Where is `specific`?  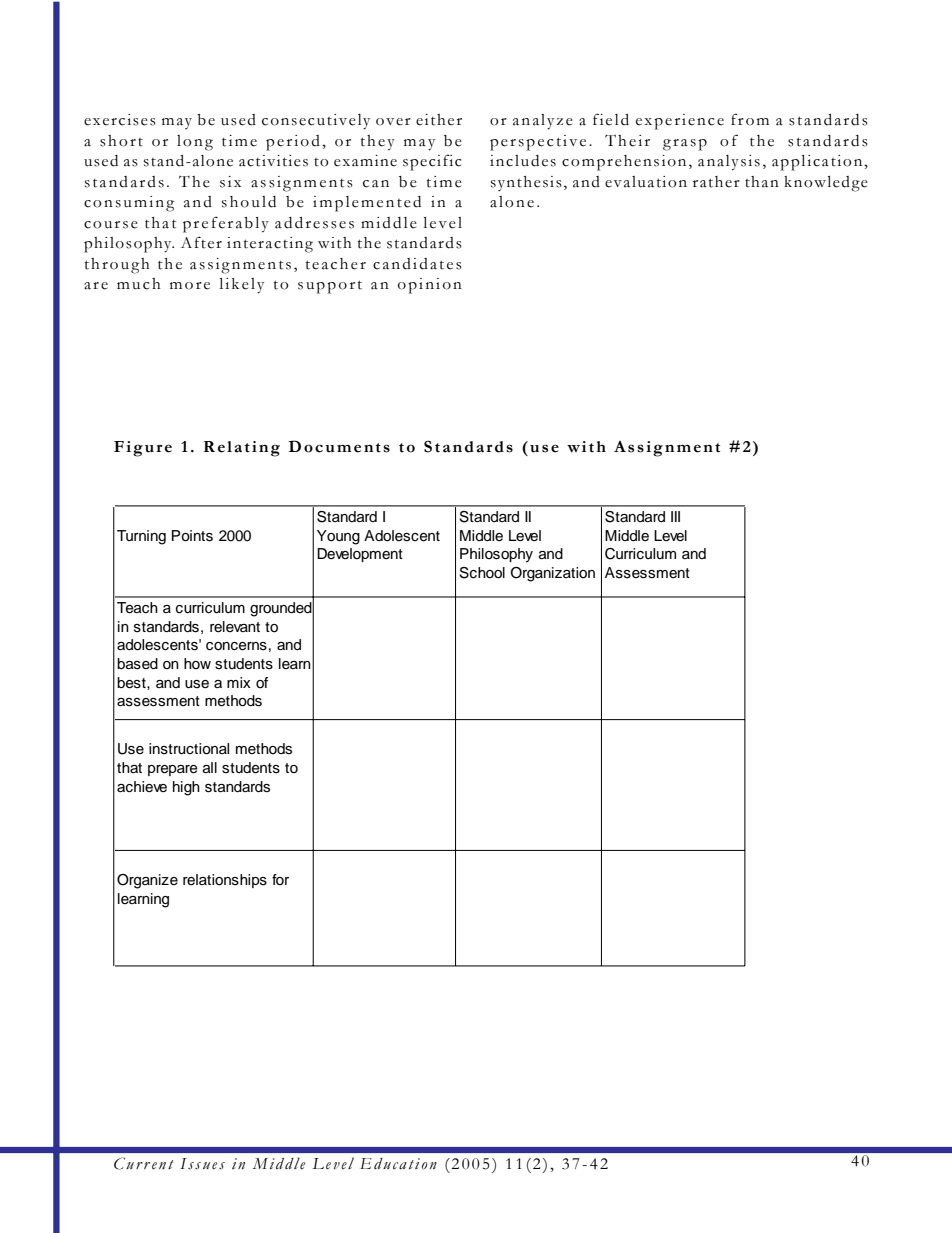
specific is located at coordinates (432, 162).
